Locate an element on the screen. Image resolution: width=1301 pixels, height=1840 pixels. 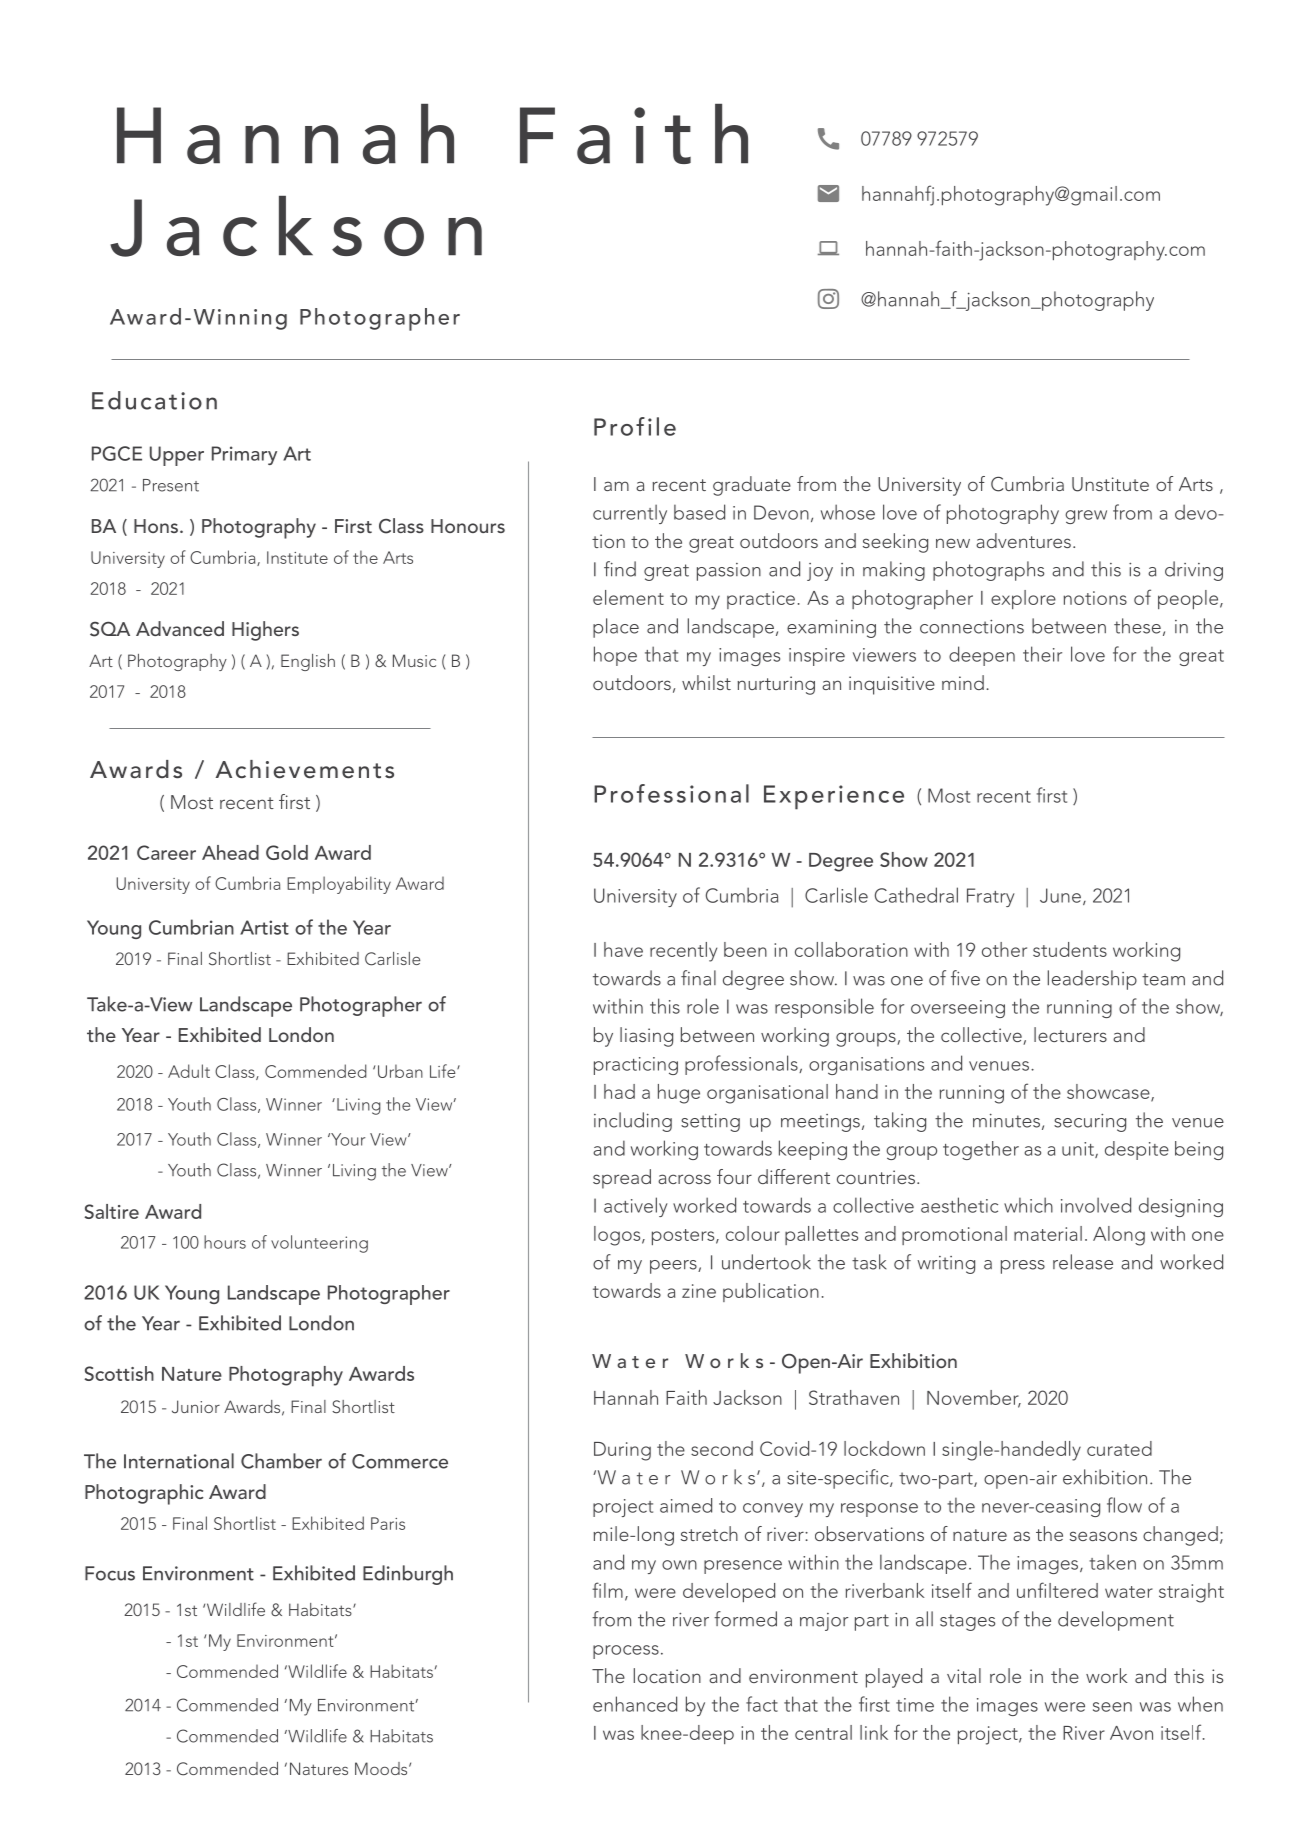
grew is located at coordinates (1086, 517).
